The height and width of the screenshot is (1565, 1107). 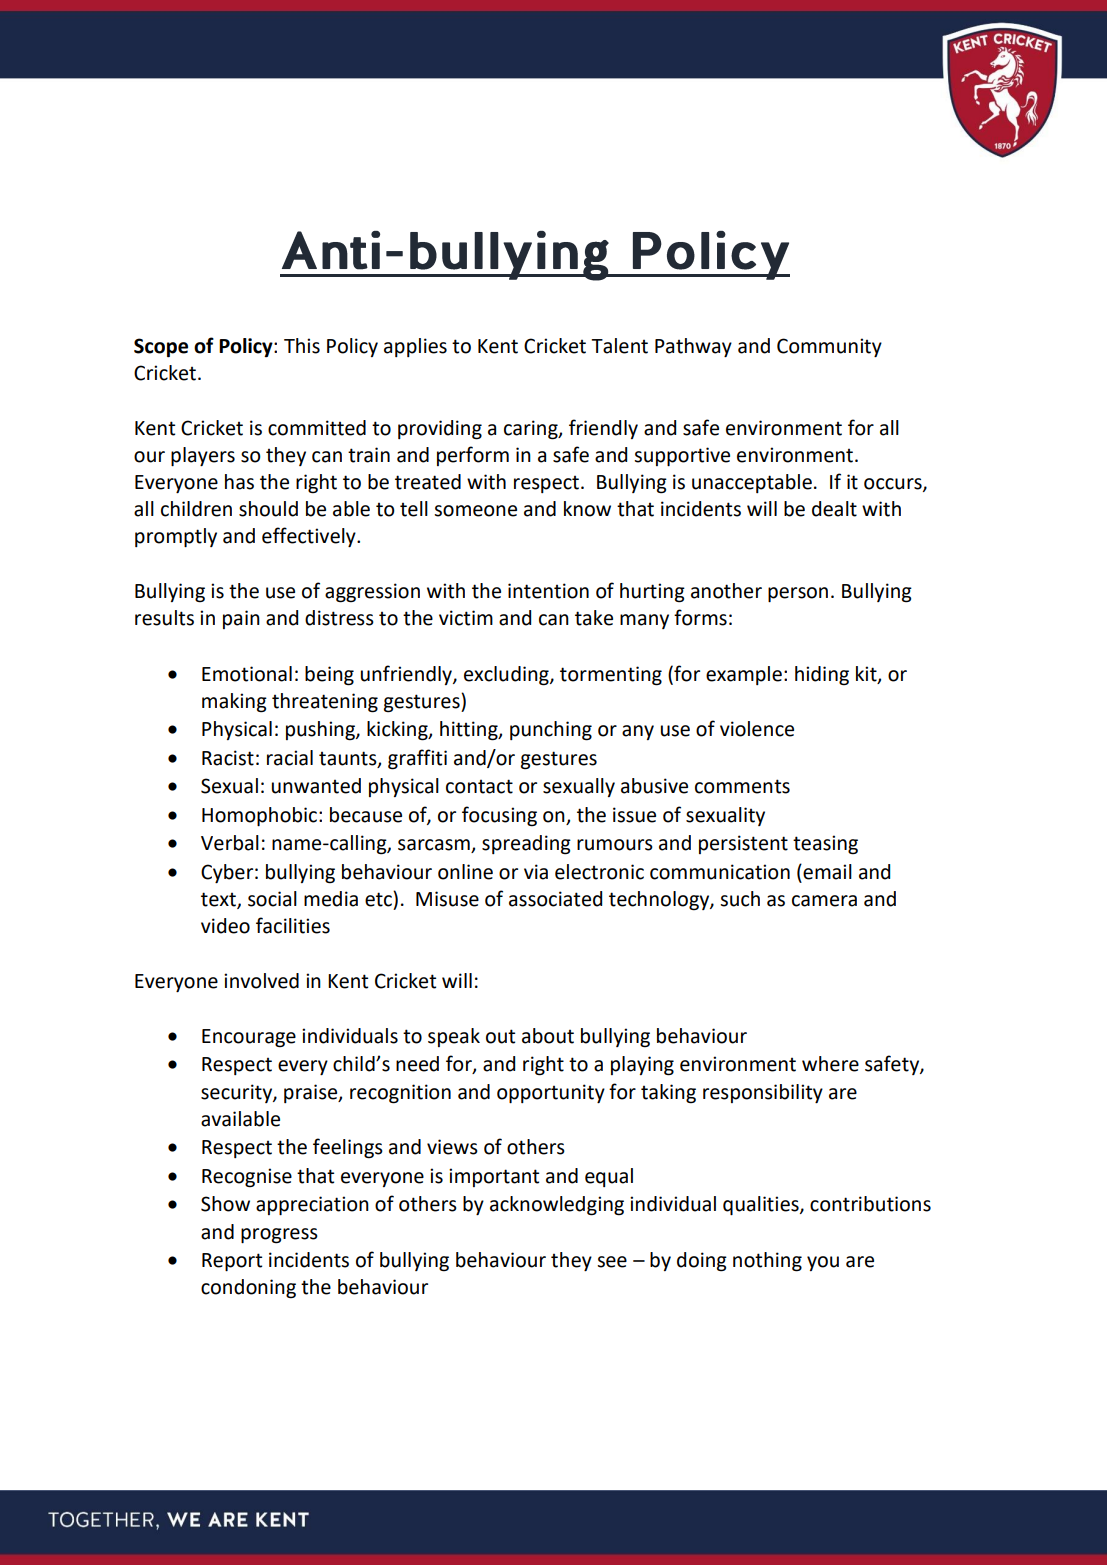 I want to click on Report, so click(x=232, y=1262).
